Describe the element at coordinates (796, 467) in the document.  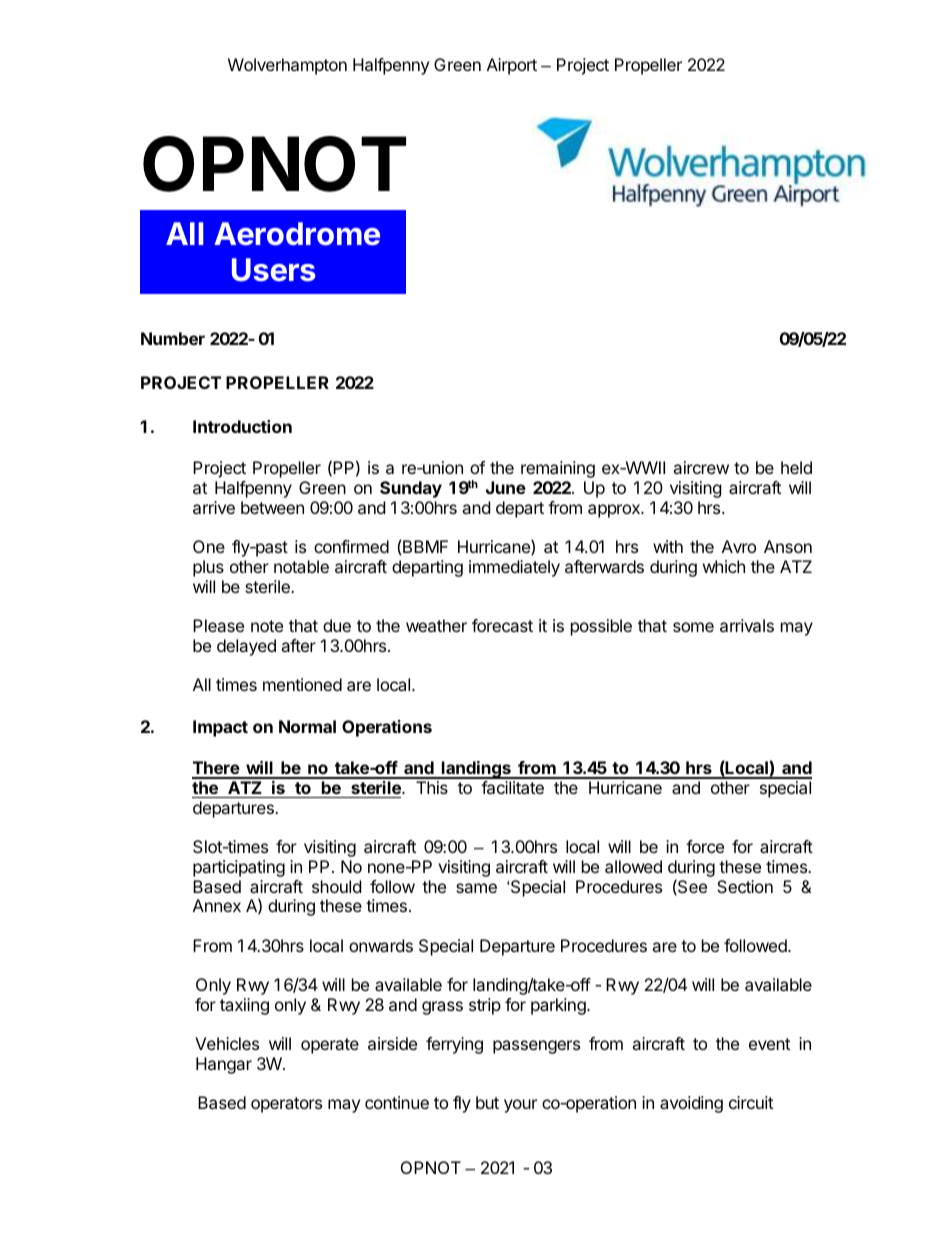
I see `held` at that location.
